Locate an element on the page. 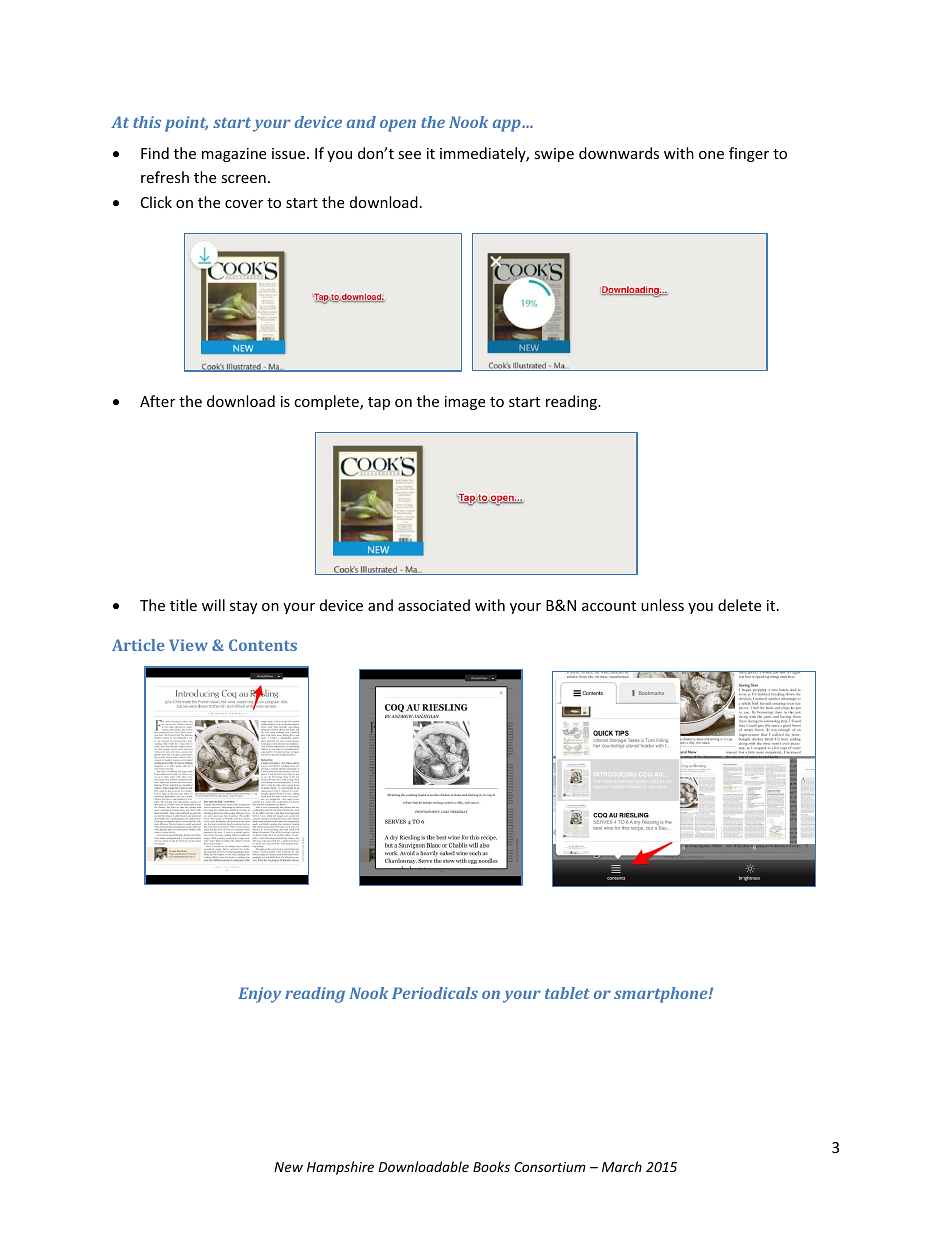 This image has height=1233, width=952. delete is located at coordinates (739, 605).
